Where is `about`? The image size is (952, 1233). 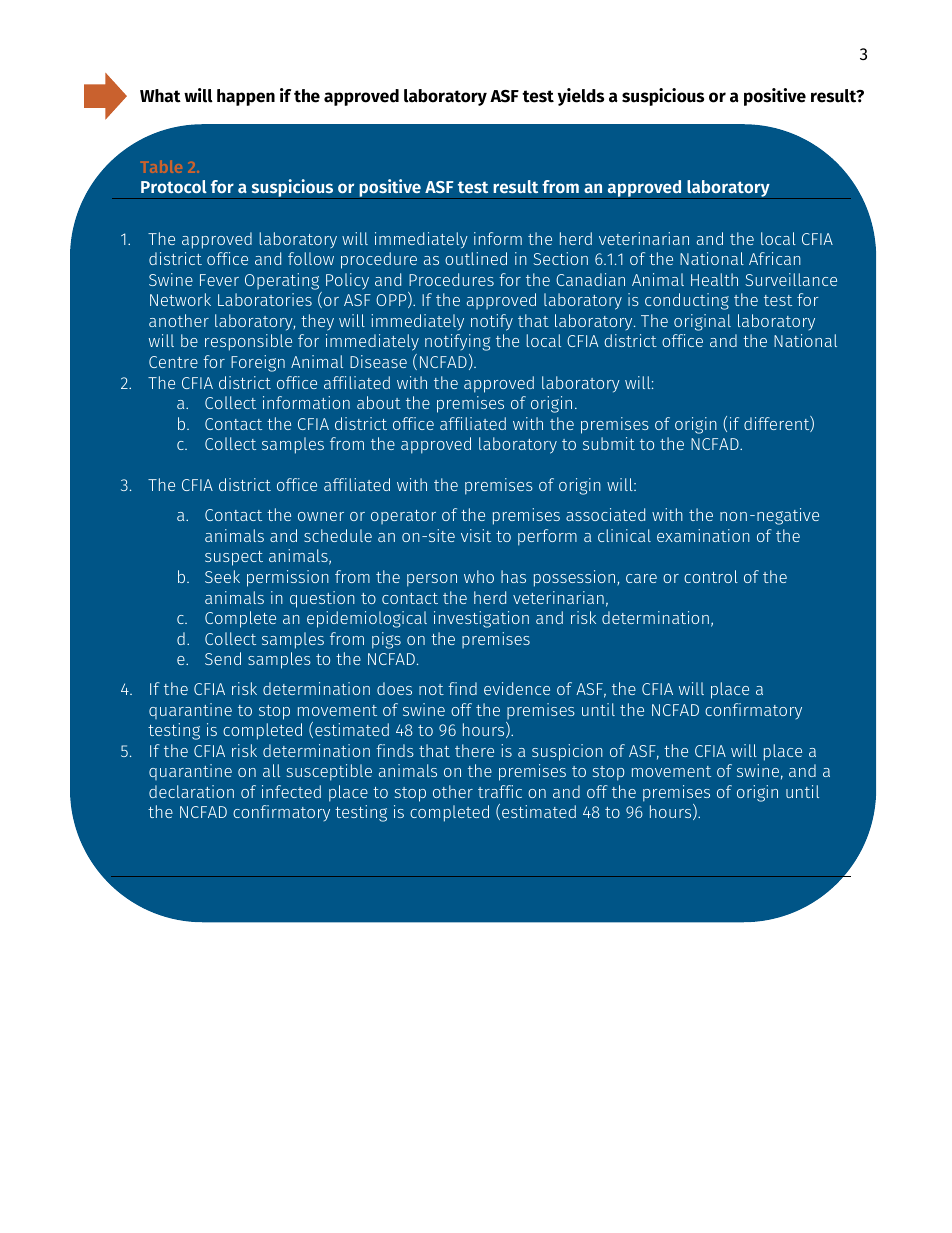
about is located at coordinates (379, 402).
